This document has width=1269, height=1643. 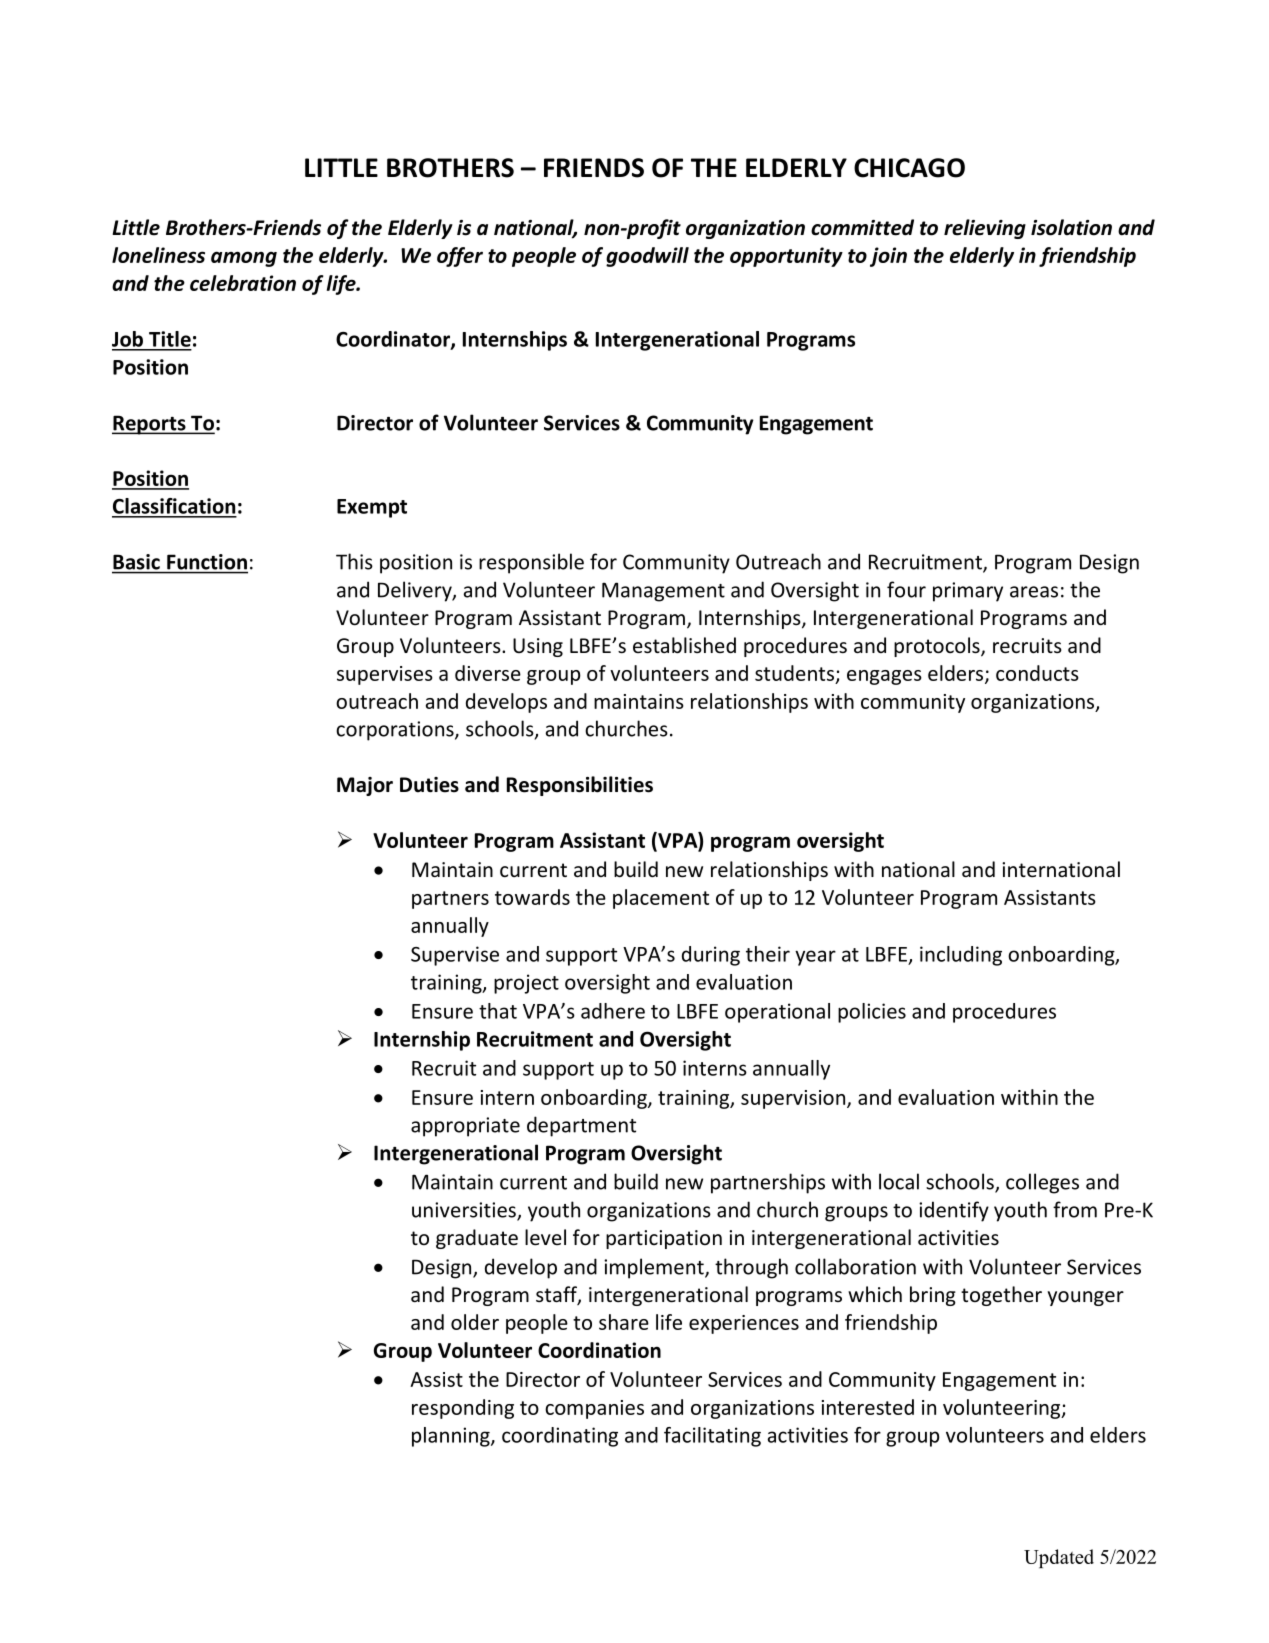 I want to click on among, so click(x=244, y=259).
